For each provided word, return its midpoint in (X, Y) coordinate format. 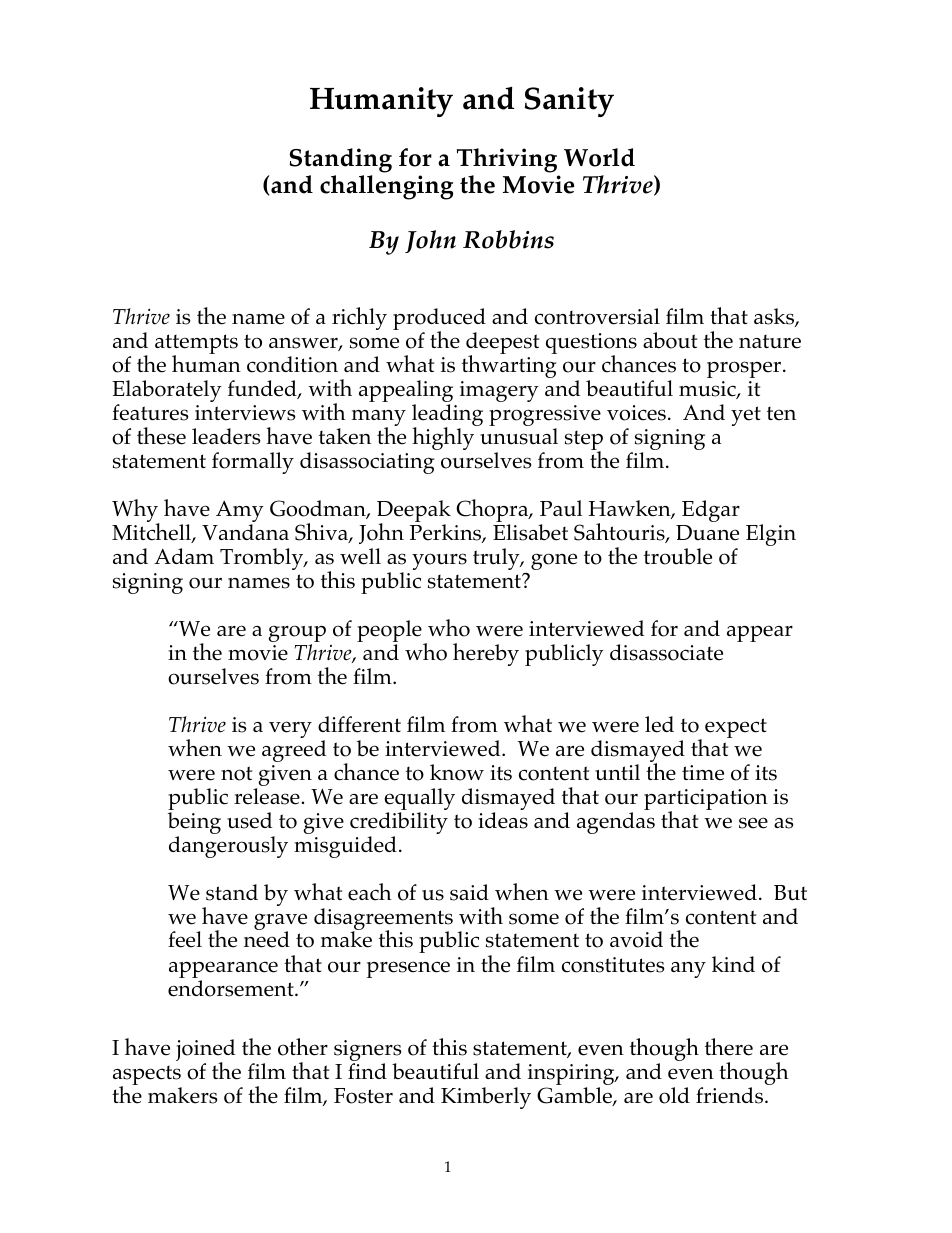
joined (205, 1051)
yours (439, 561)
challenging (386, 187)
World (599, 157)
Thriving (507, 160)
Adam (184, 556)
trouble (678, 556)
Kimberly (486, 1098)
